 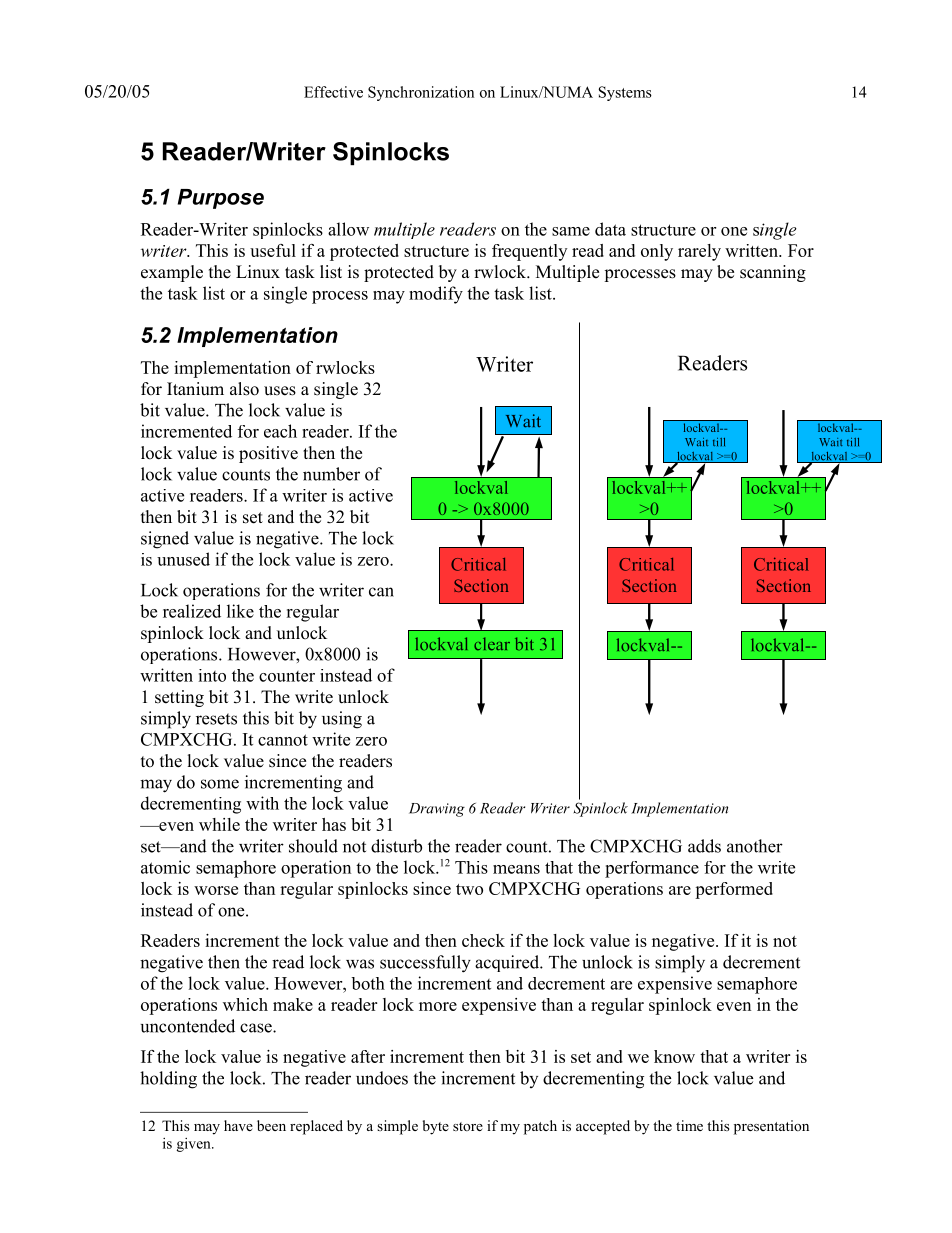 What do you see at coordinates (268, 454) in the image?
I see `positive` at bounding box center [268, 454].
